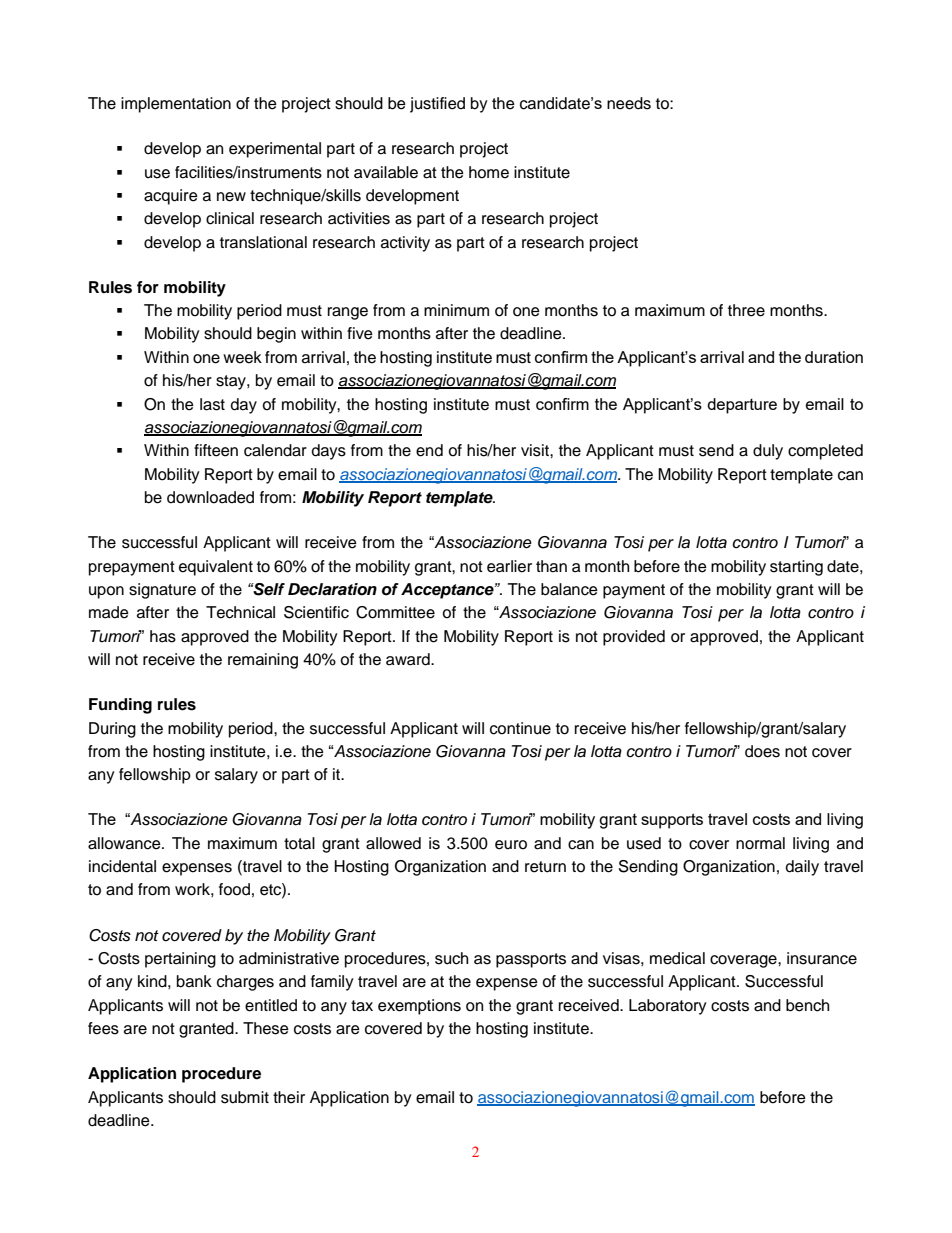  What do you see at coordinates (162, 591) in the image?
I see `signature` at bounding box center [162, 591].
